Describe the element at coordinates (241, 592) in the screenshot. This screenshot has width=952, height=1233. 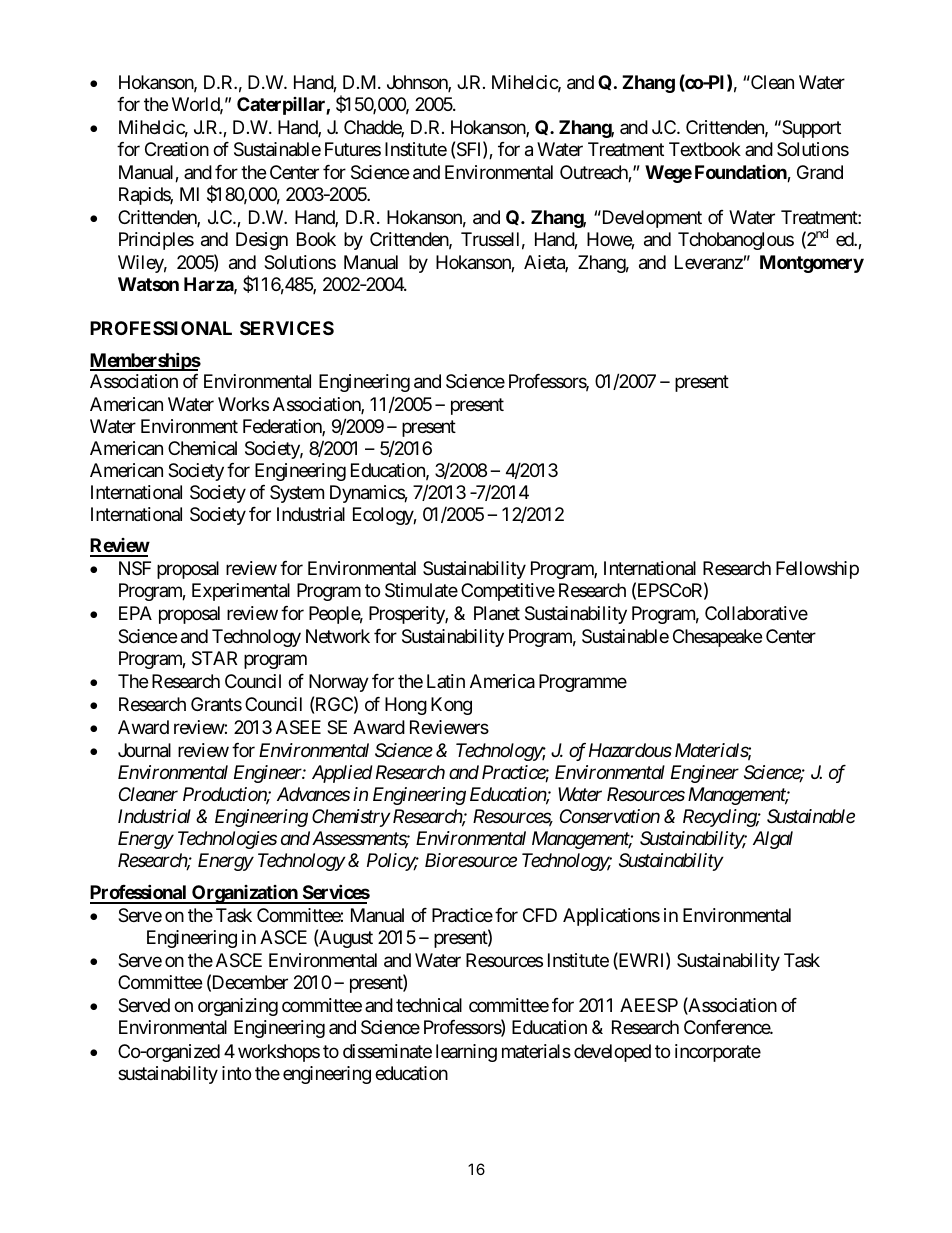
I see `Experimental` at that location.
